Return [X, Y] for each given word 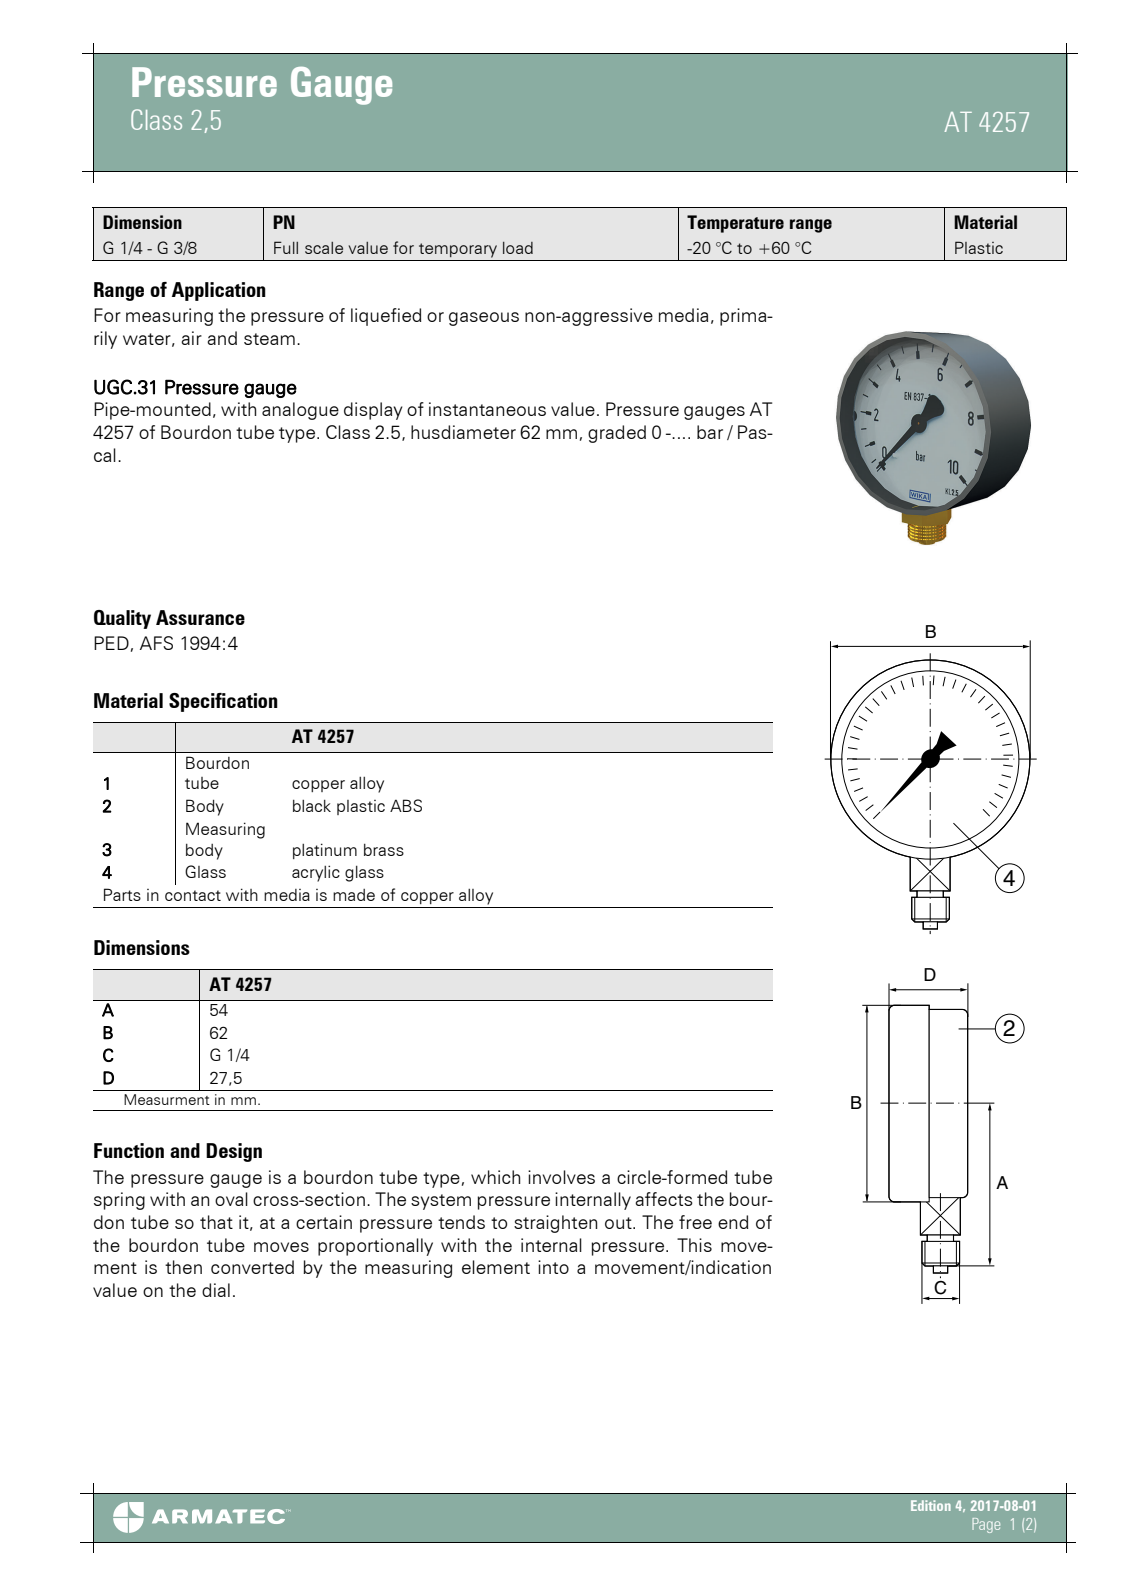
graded [617, 434]
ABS [406, 805]
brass [384, 850]
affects [664, 1199]
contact [193, 895]
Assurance [200, 617]
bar [710, 432]
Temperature [735, 224]
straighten [555, 1224]
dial [216, 1290]
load [518, 248]
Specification [223, 702]
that [216, 1222]
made [354, 895]
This [694, 1245]
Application [219, 291]
